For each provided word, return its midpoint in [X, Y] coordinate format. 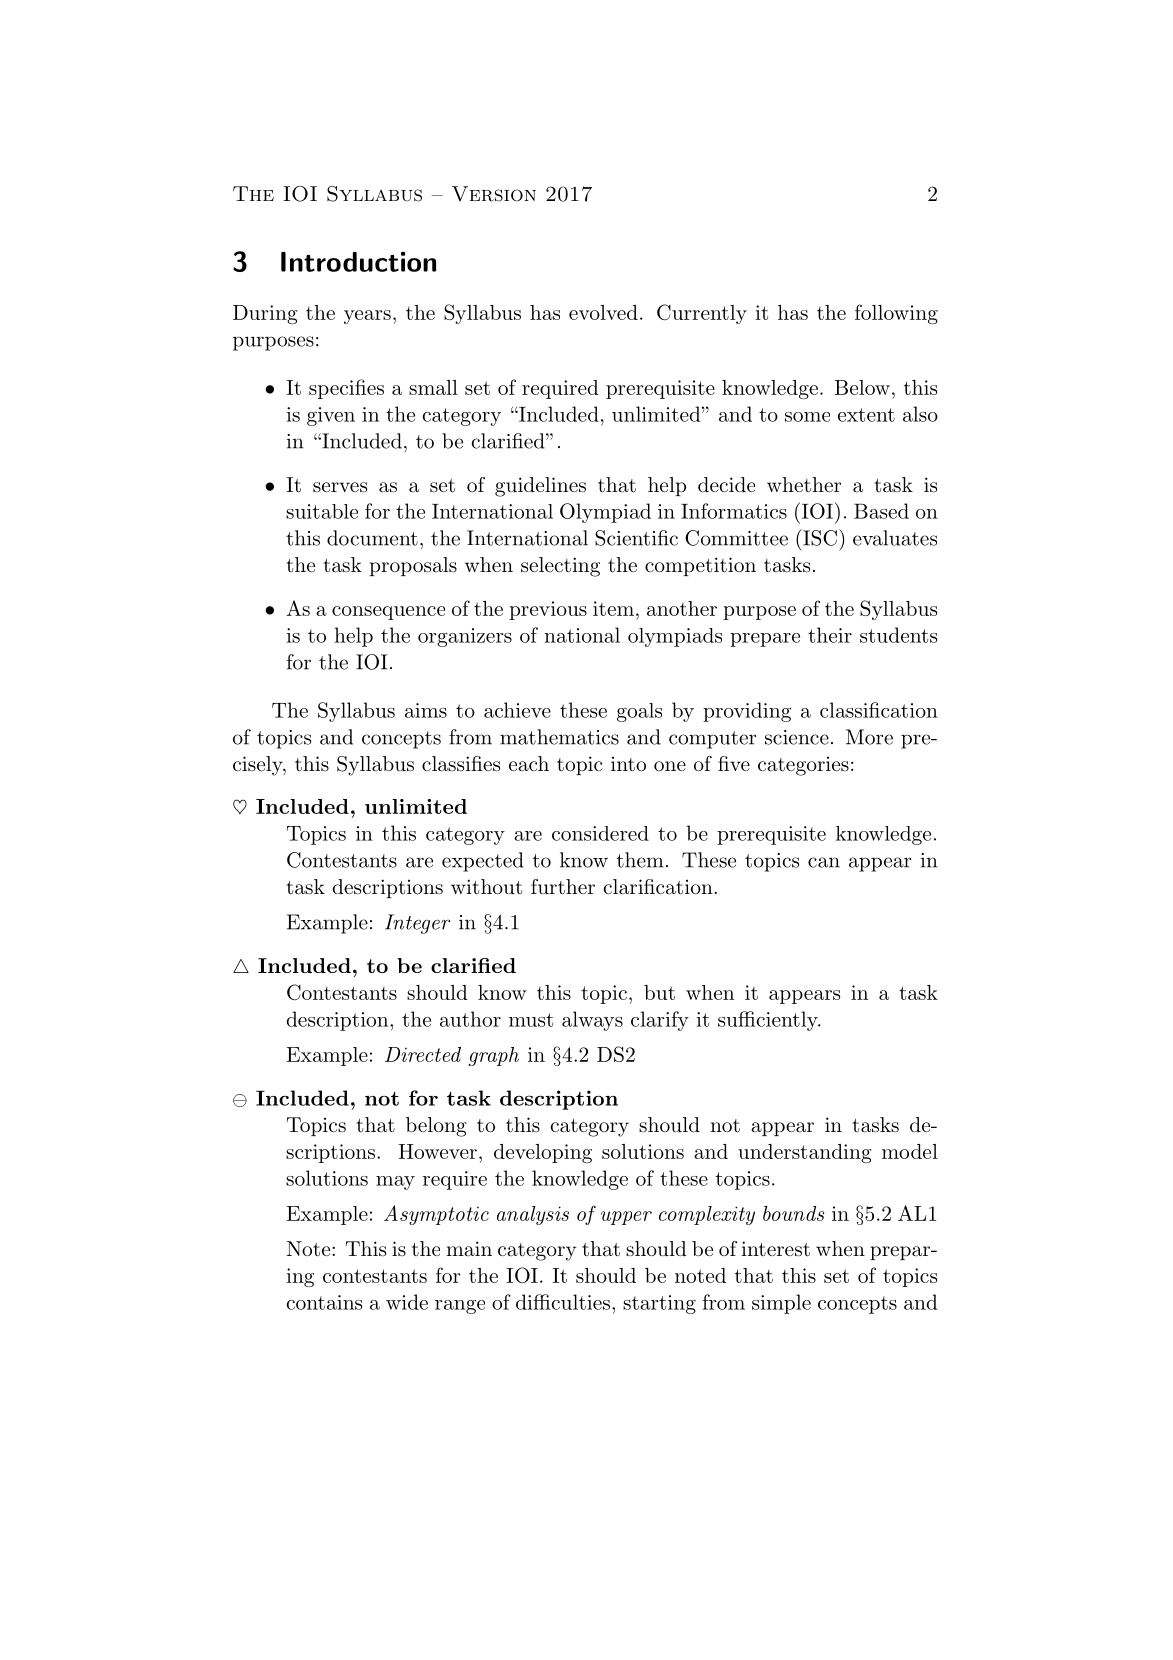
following [896, 314]
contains [324, 1302]
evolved [603, 312]
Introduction [358, 262]
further [563, 887]
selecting [560, 567]
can [824, 862]
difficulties [563, 1302]
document [372, 538]
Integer [417, 924]
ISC [818, 537]
